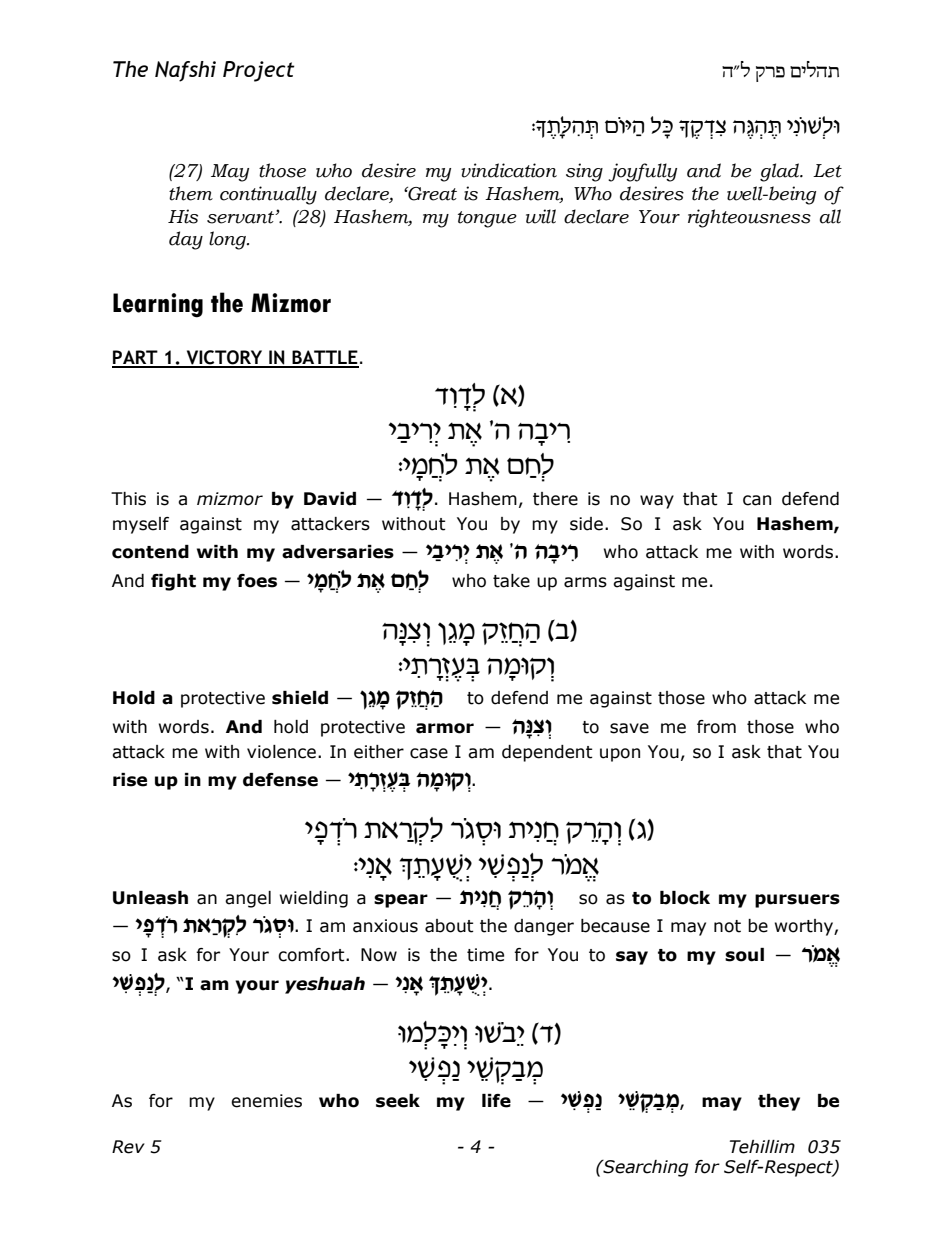 This screenshot has width=952, height=1233. I want to click on vindication, so click(509, 170).
